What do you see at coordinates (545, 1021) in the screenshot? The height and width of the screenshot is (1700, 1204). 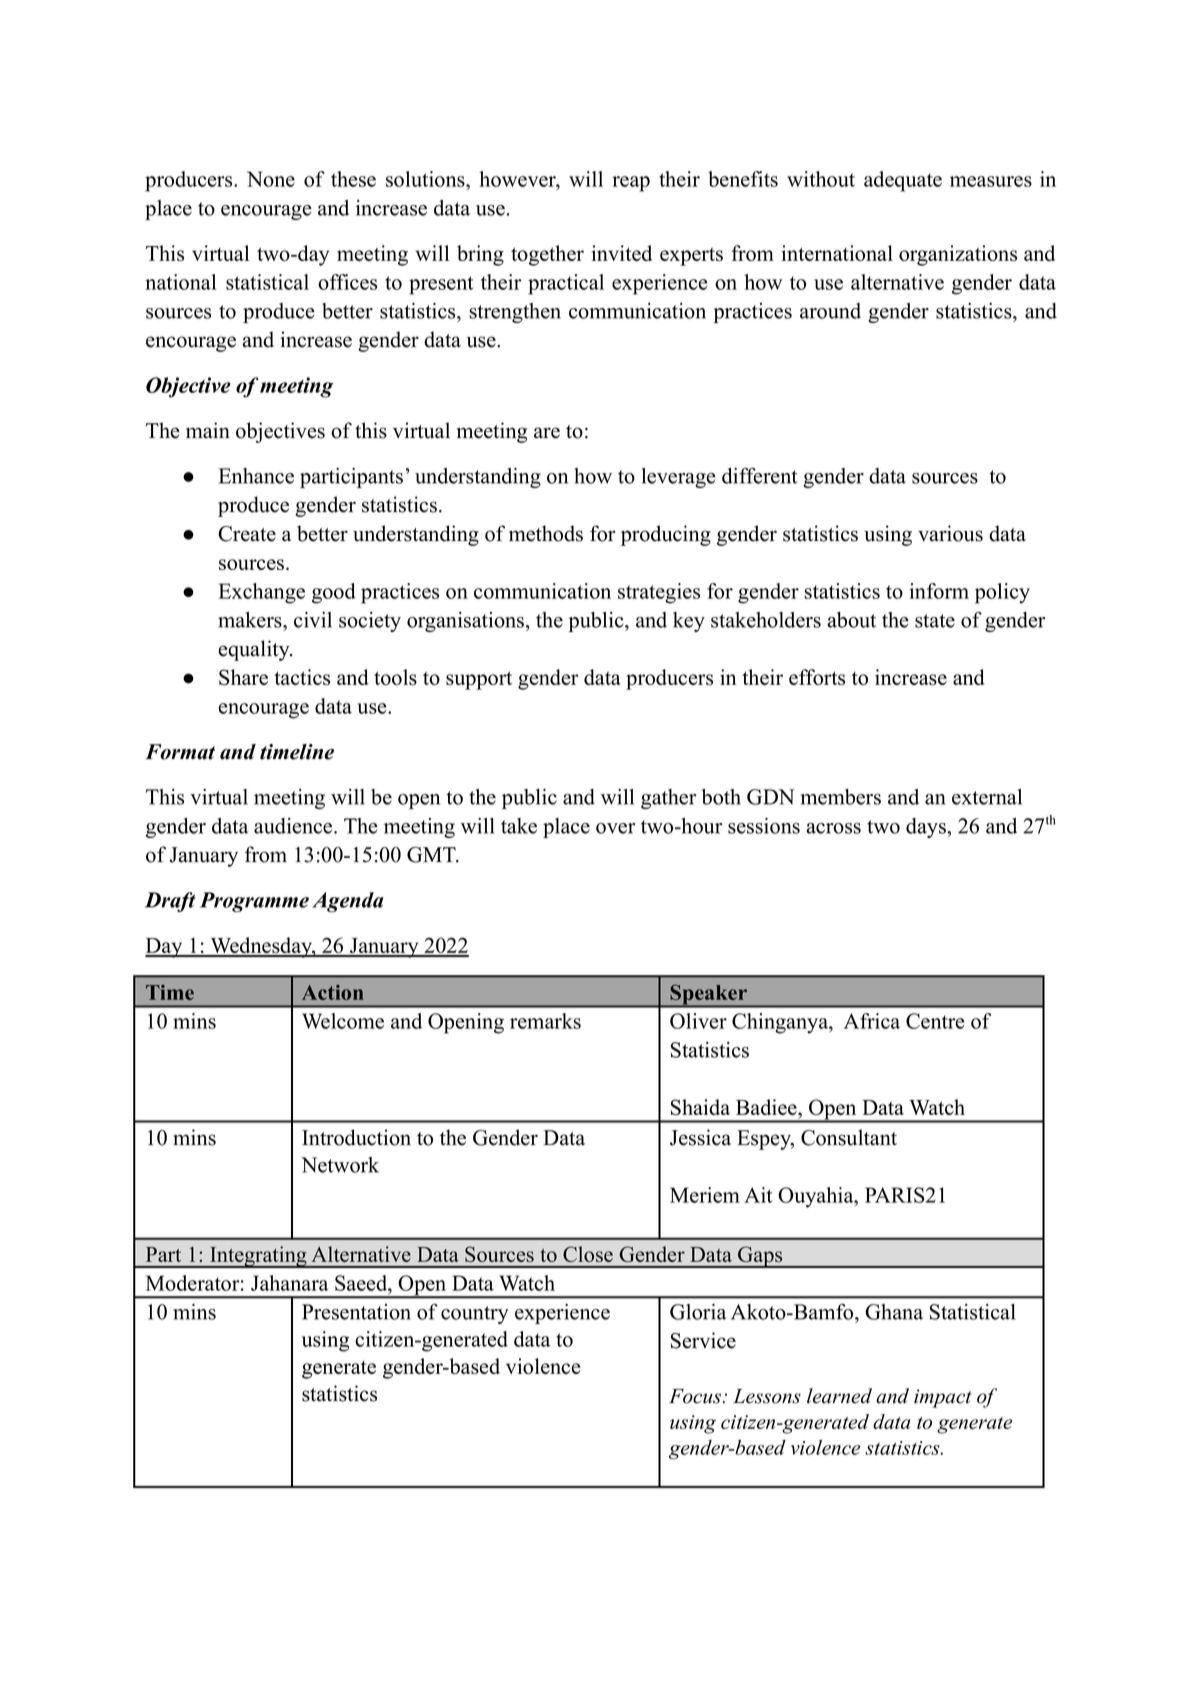 I see `remarks` at bounding box center [545, 1021].
